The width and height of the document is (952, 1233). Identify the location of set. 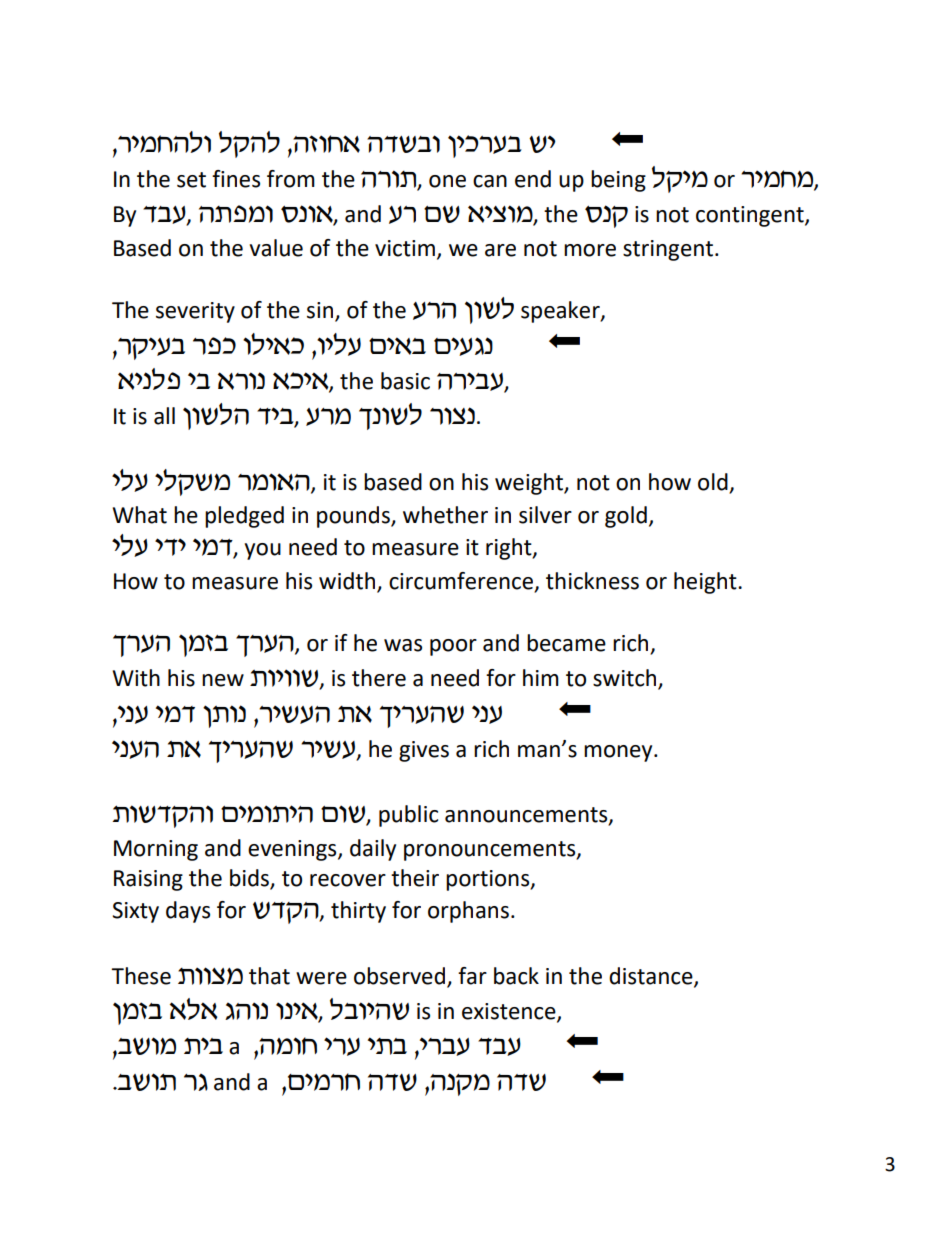
(191, 180).
